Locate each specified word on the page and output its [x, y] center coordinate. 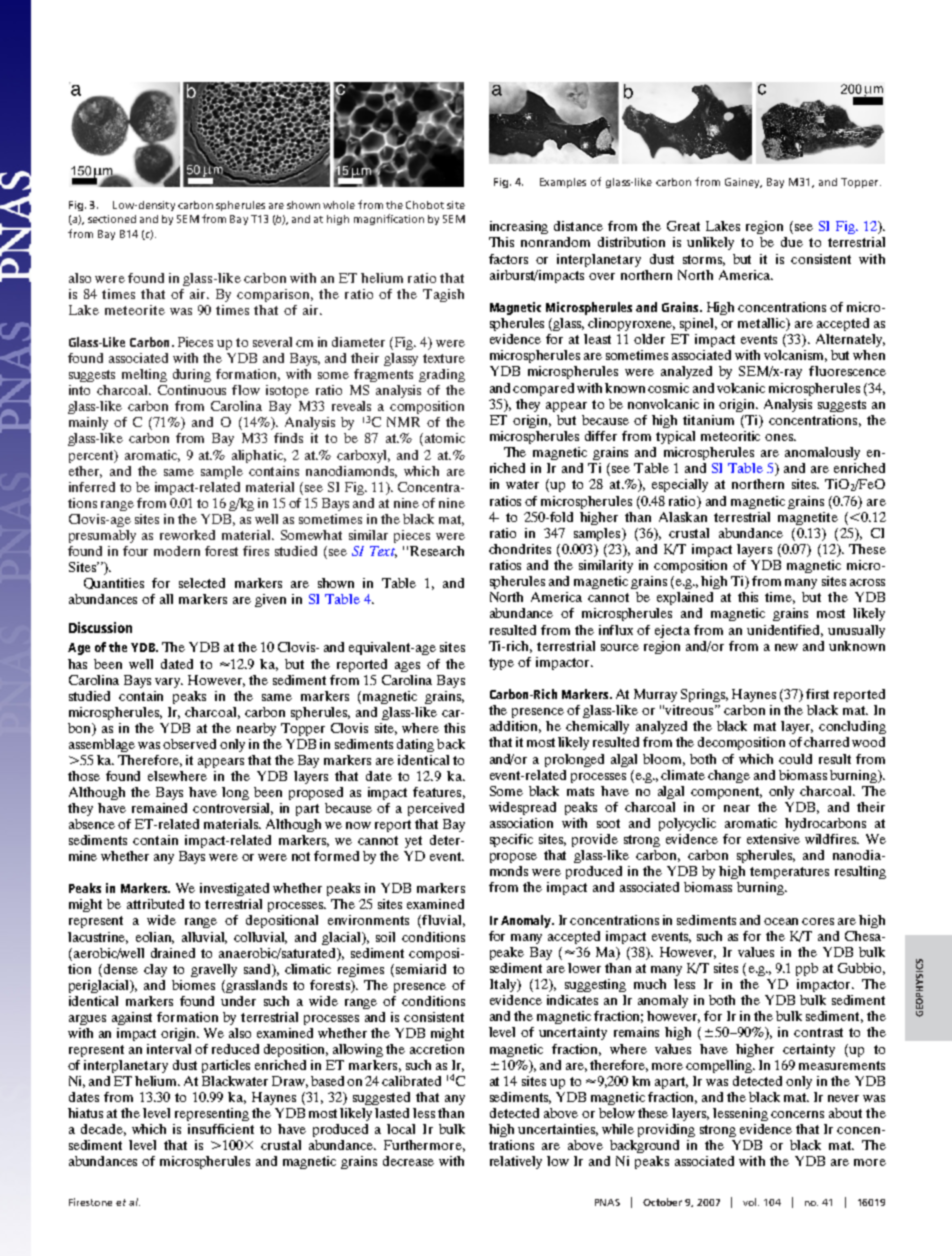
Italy [504, 985]
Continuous [192, 390]
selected [202, 583]
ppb [807, 969]
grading [442, 375]
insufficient [221, 1129]
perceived [436, 809]
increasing [519, 227]
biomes [193, 985]
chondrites [520, 549]
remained [159, 808]
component [726, 793]
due [792, 242]
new [786, 647]
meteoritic [730, 436]
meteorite [135, 310]
